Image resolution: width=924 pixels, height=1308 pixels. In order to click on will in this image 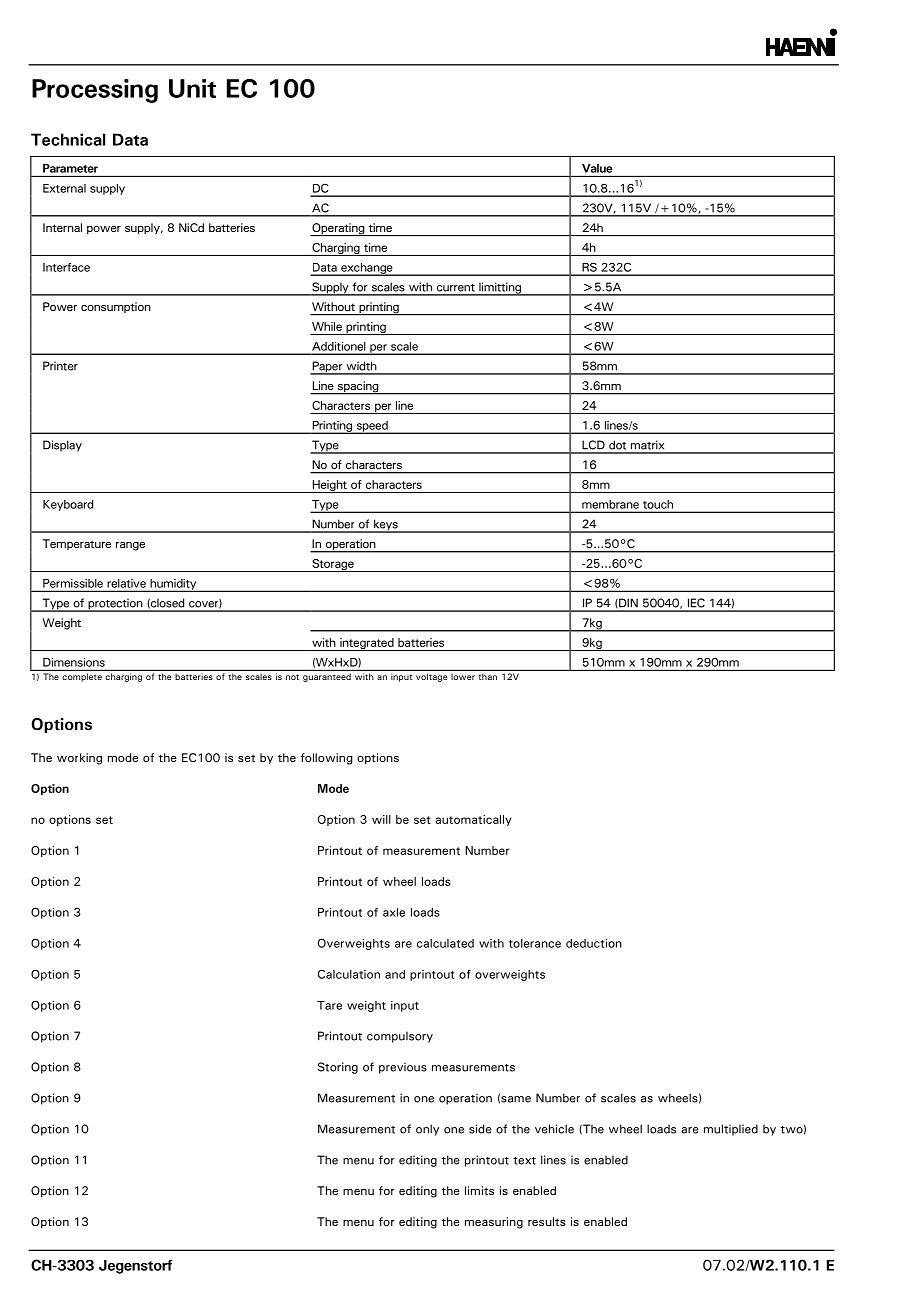, I will do `click(381, 819)`.
